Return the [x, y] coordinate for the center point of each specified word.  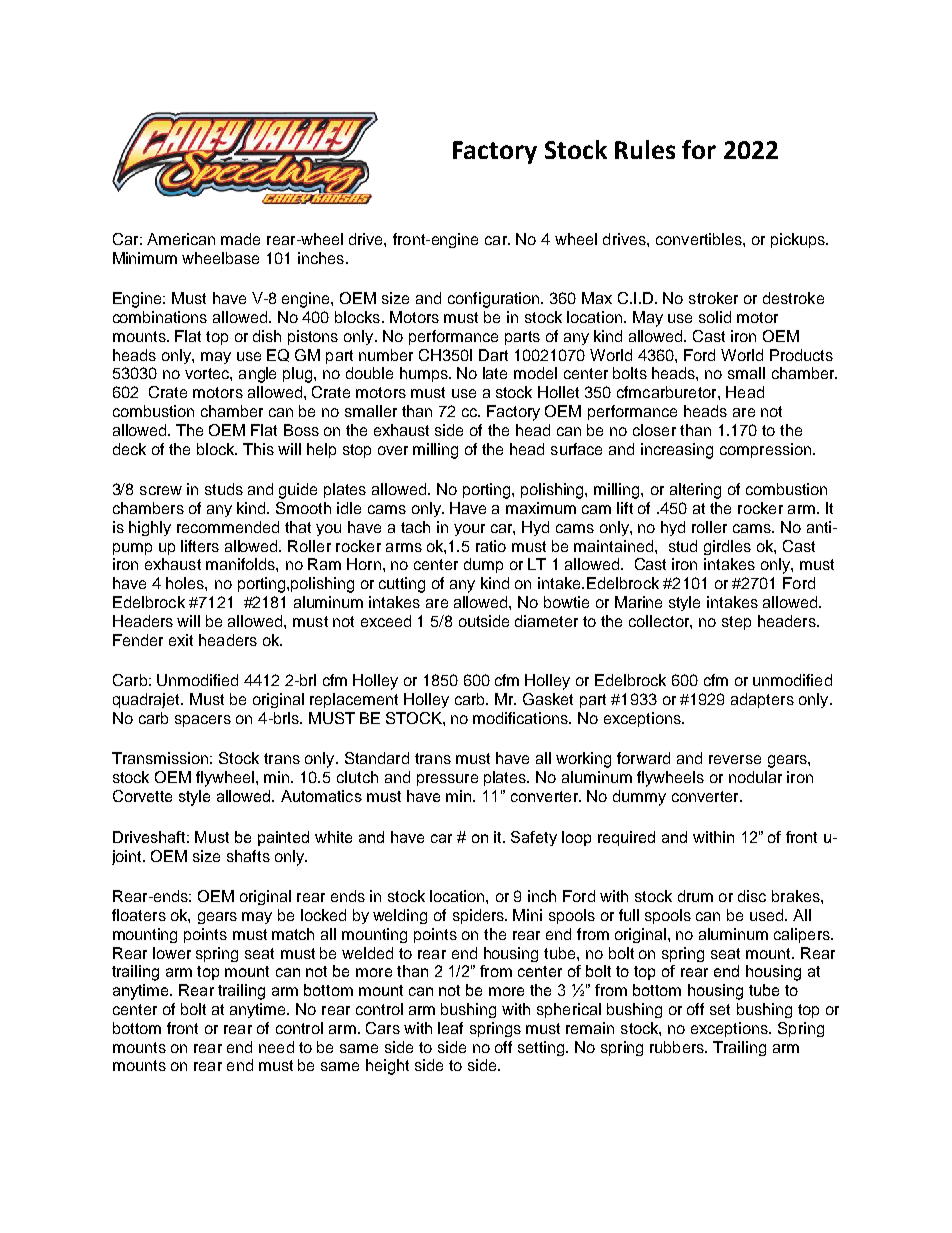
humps [425, 374]
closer [654, 430]
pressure [447, 780]
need [276, 1047]
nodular [755, 777]
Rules [645, 149]
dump [483, 565]
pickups [799, 240]
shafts [248, 856]
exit [181, 640]
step [736, 623]
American [181, 239]
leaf [450, 1028]
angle [257, 375]
